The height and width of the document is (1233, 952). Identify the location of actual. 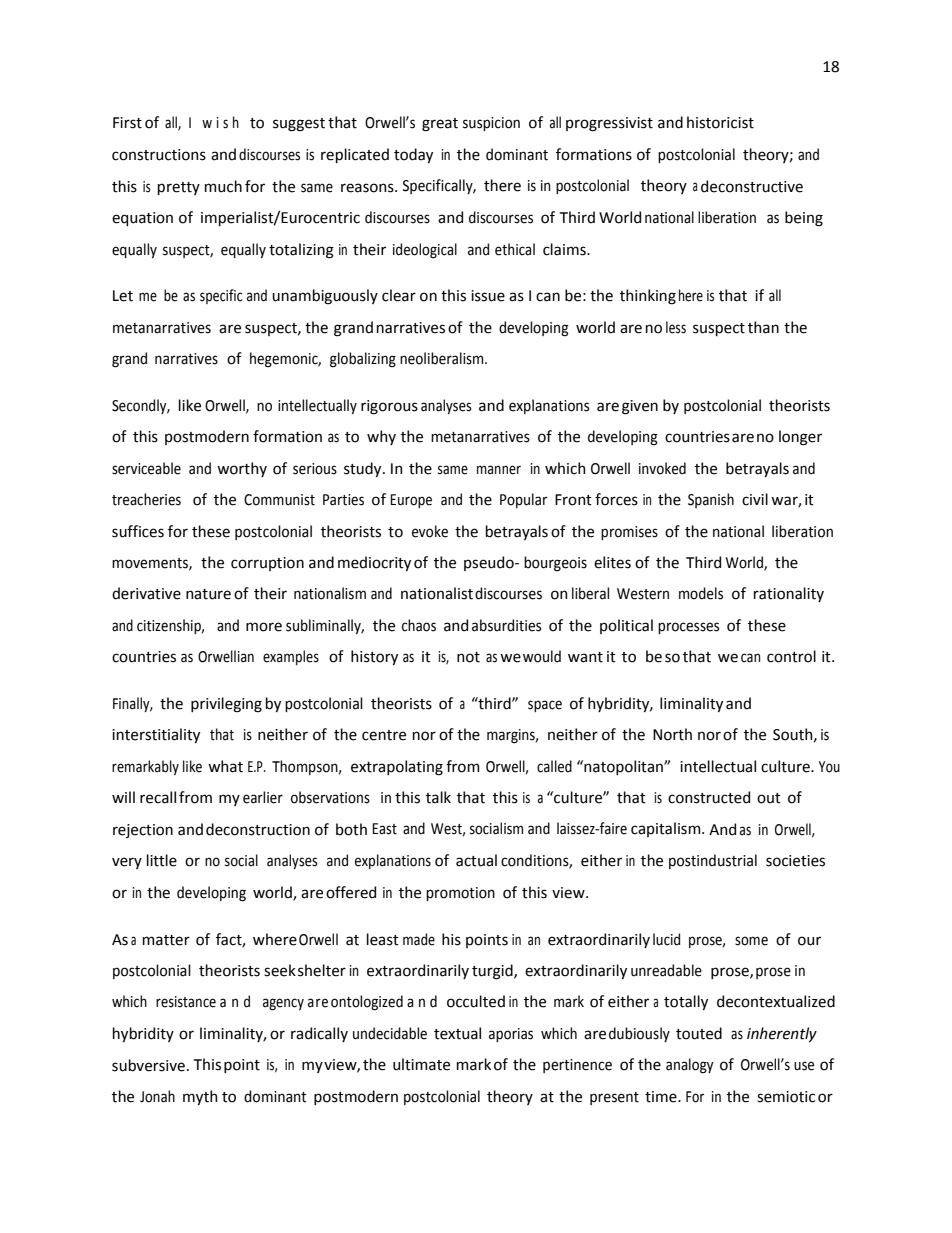
(476, 860).
